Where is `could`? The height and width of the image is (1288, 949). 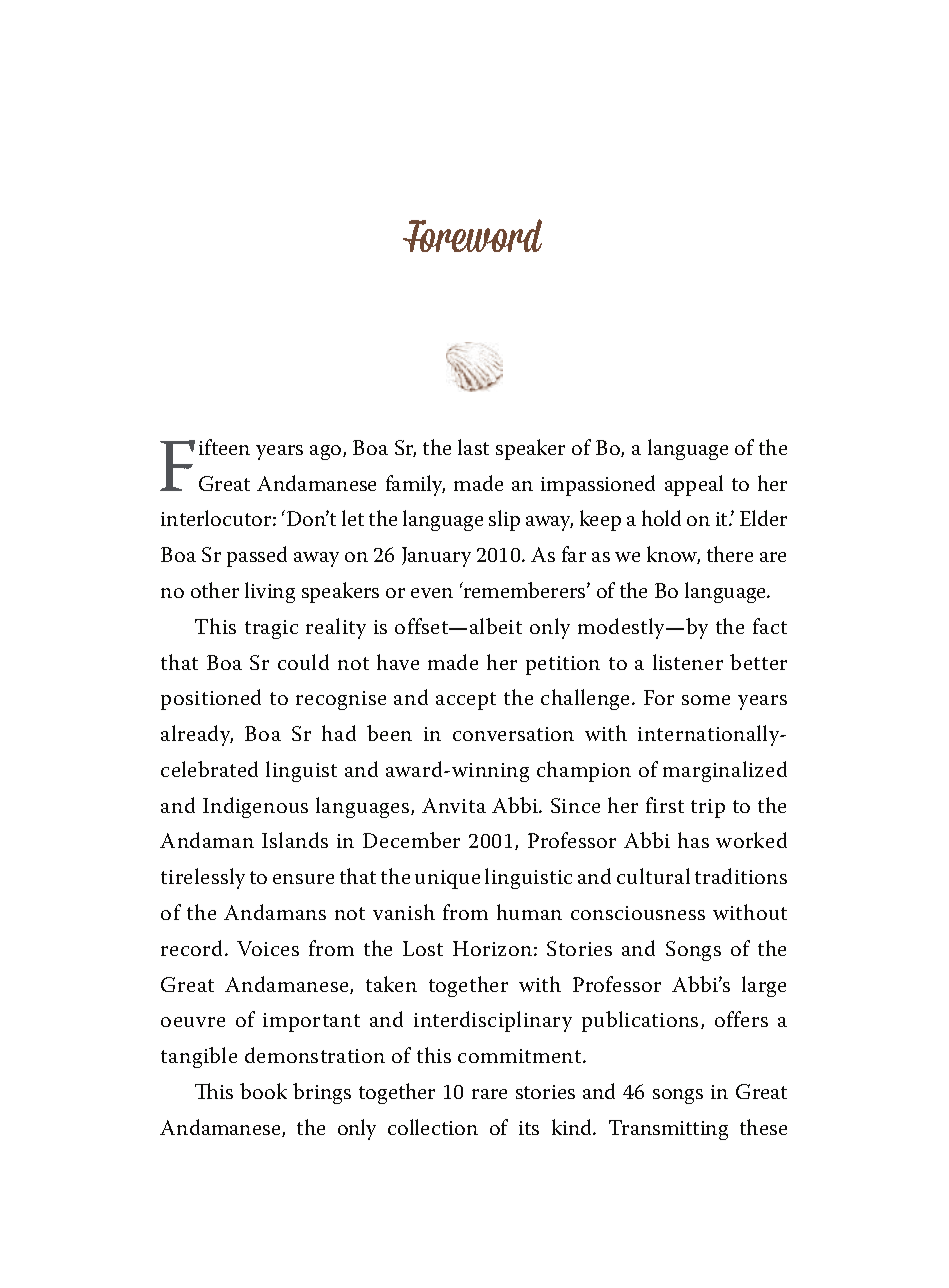 could is located at coordinates (303, 662).
